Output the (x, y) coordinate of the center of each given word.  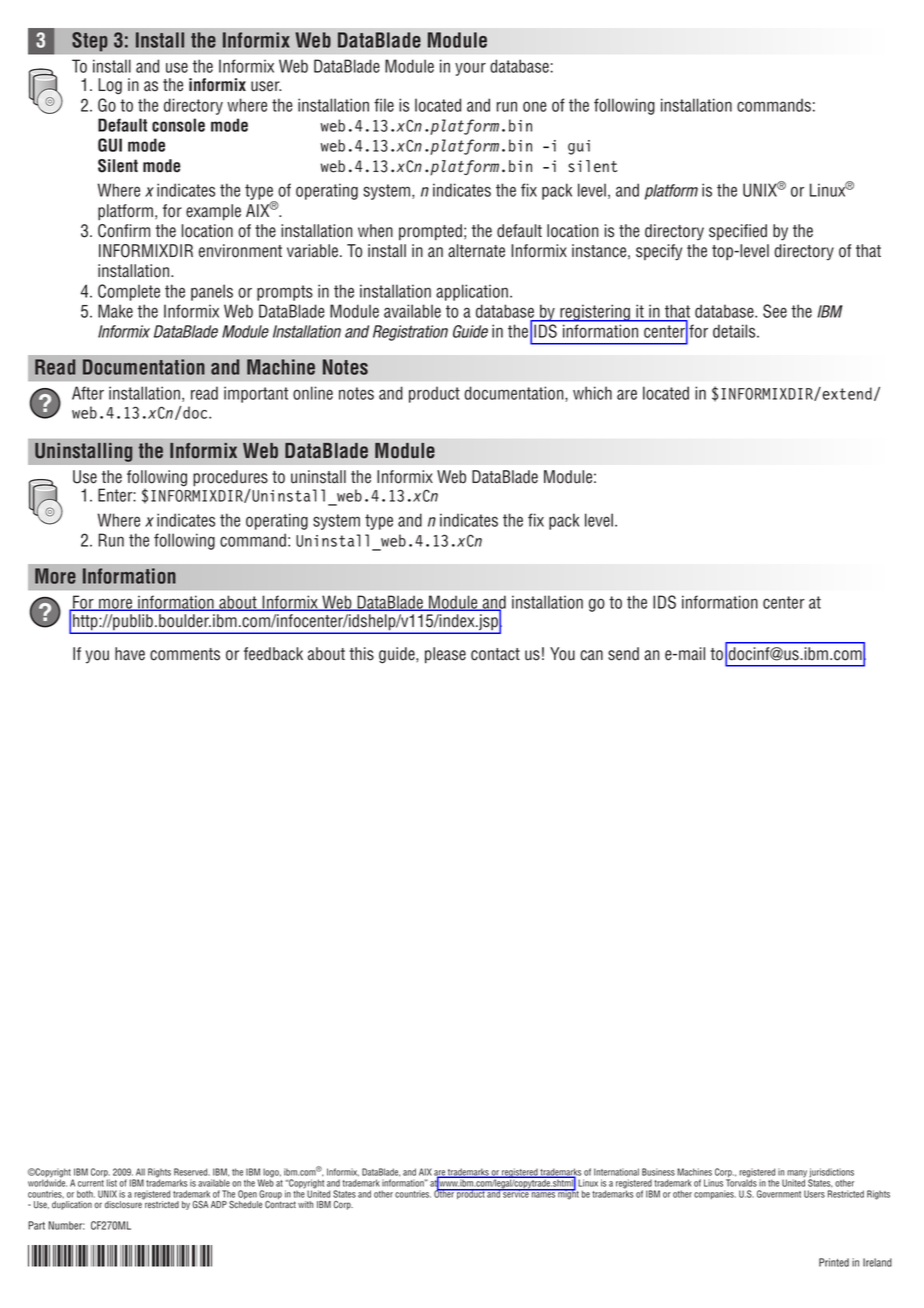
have (130, 654)
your (470, 69)
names (543, 1194)
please (445, 655)
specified (738, 232)
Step (90, 42)
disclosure (124, 1203)
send (623, 654)
